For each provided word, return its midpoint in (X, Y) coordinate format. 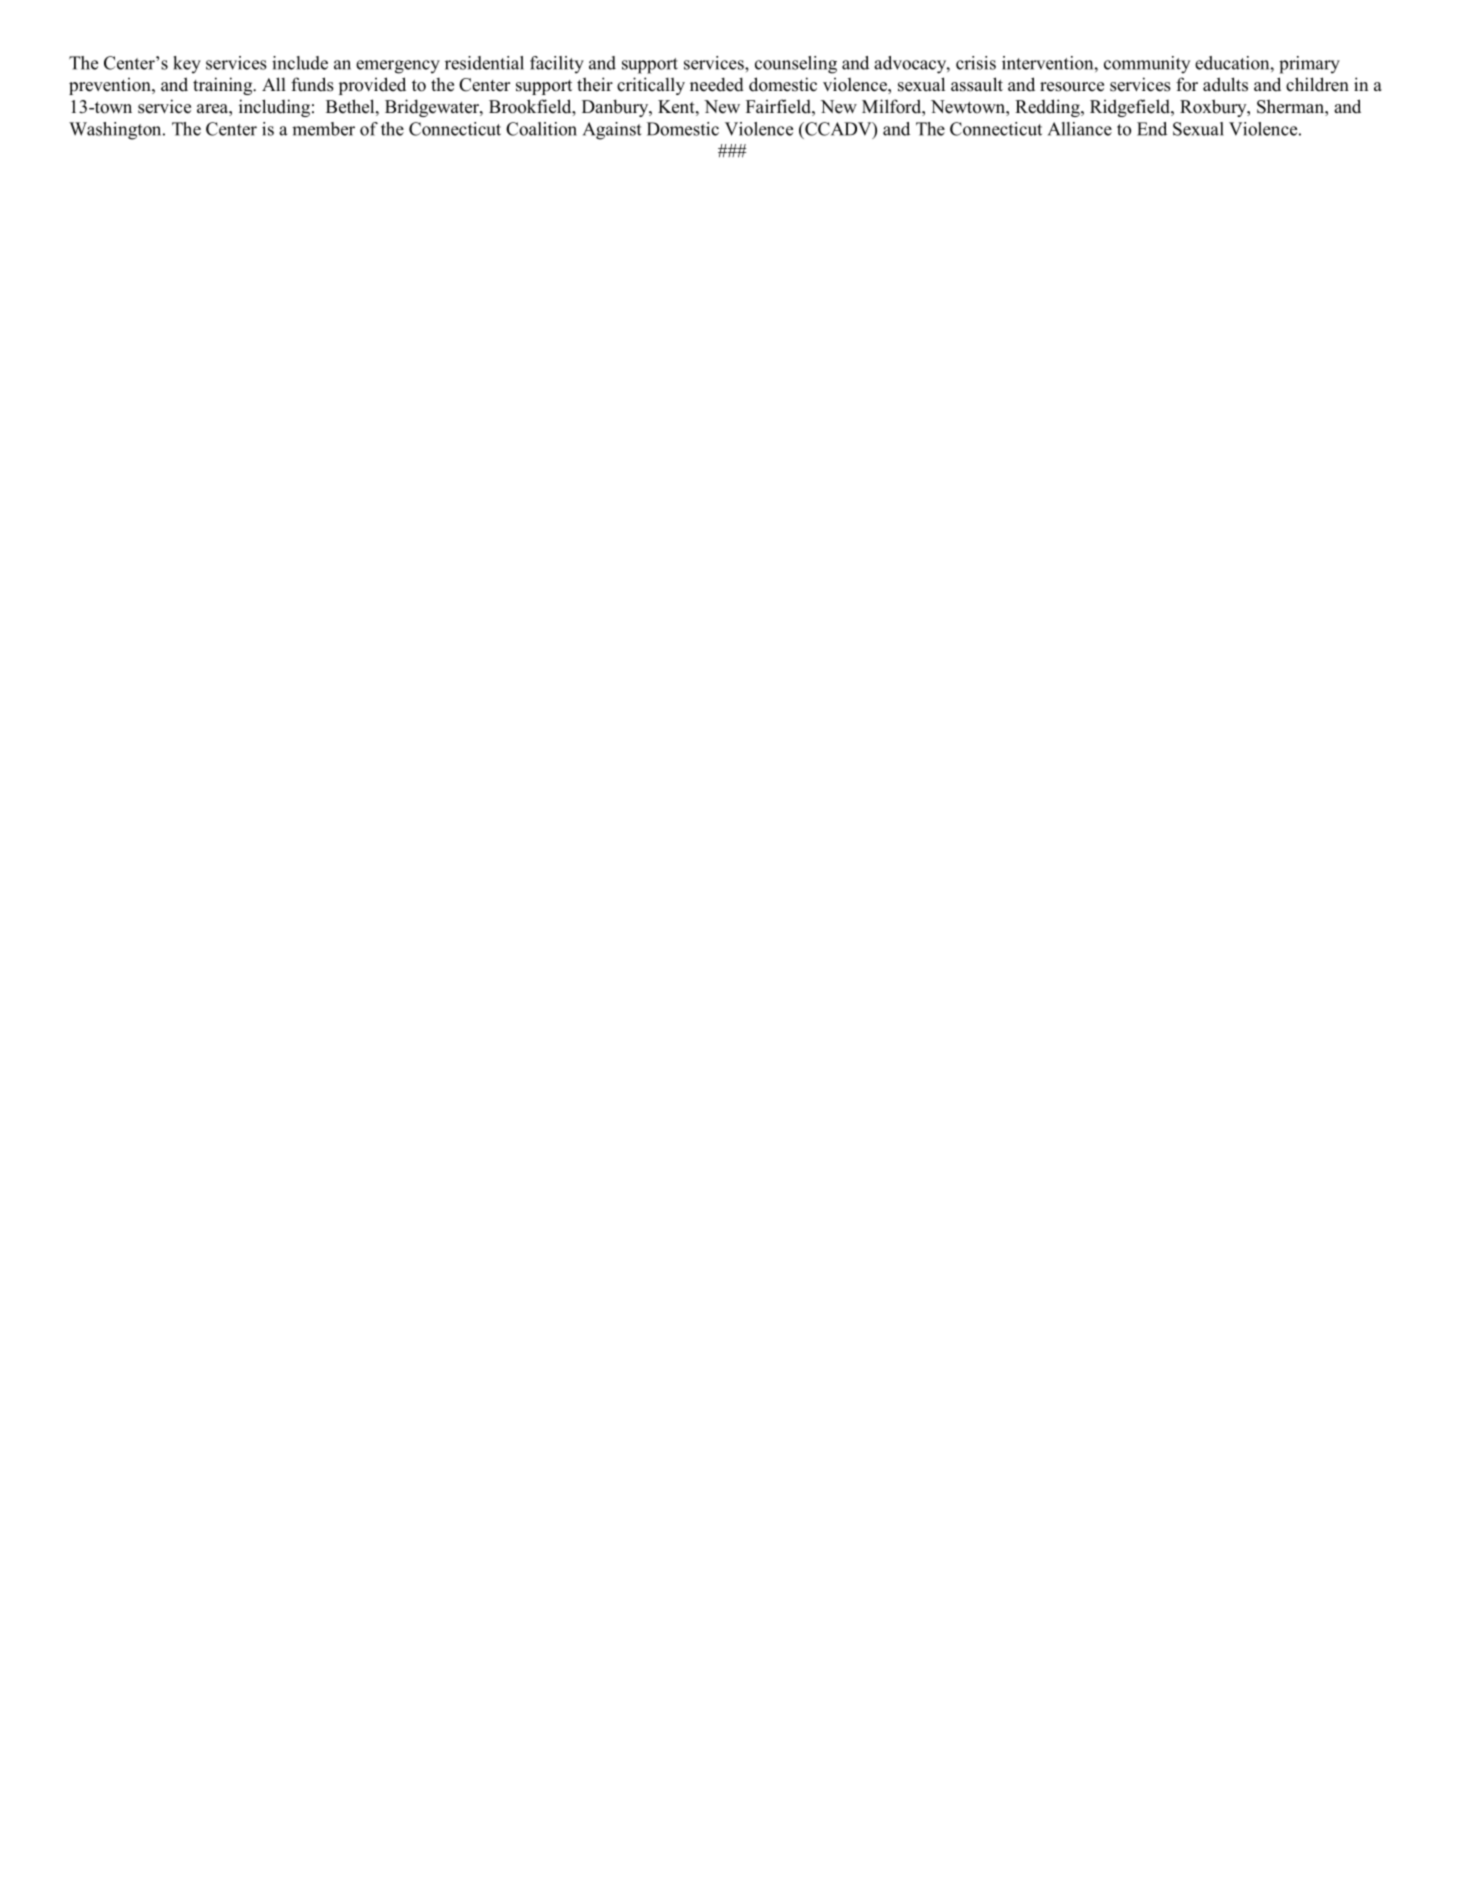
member (323, 129)
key (187, 65)
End (1152, 129)
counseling (796, 65)
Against (612, 131)
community (1147, 65)
